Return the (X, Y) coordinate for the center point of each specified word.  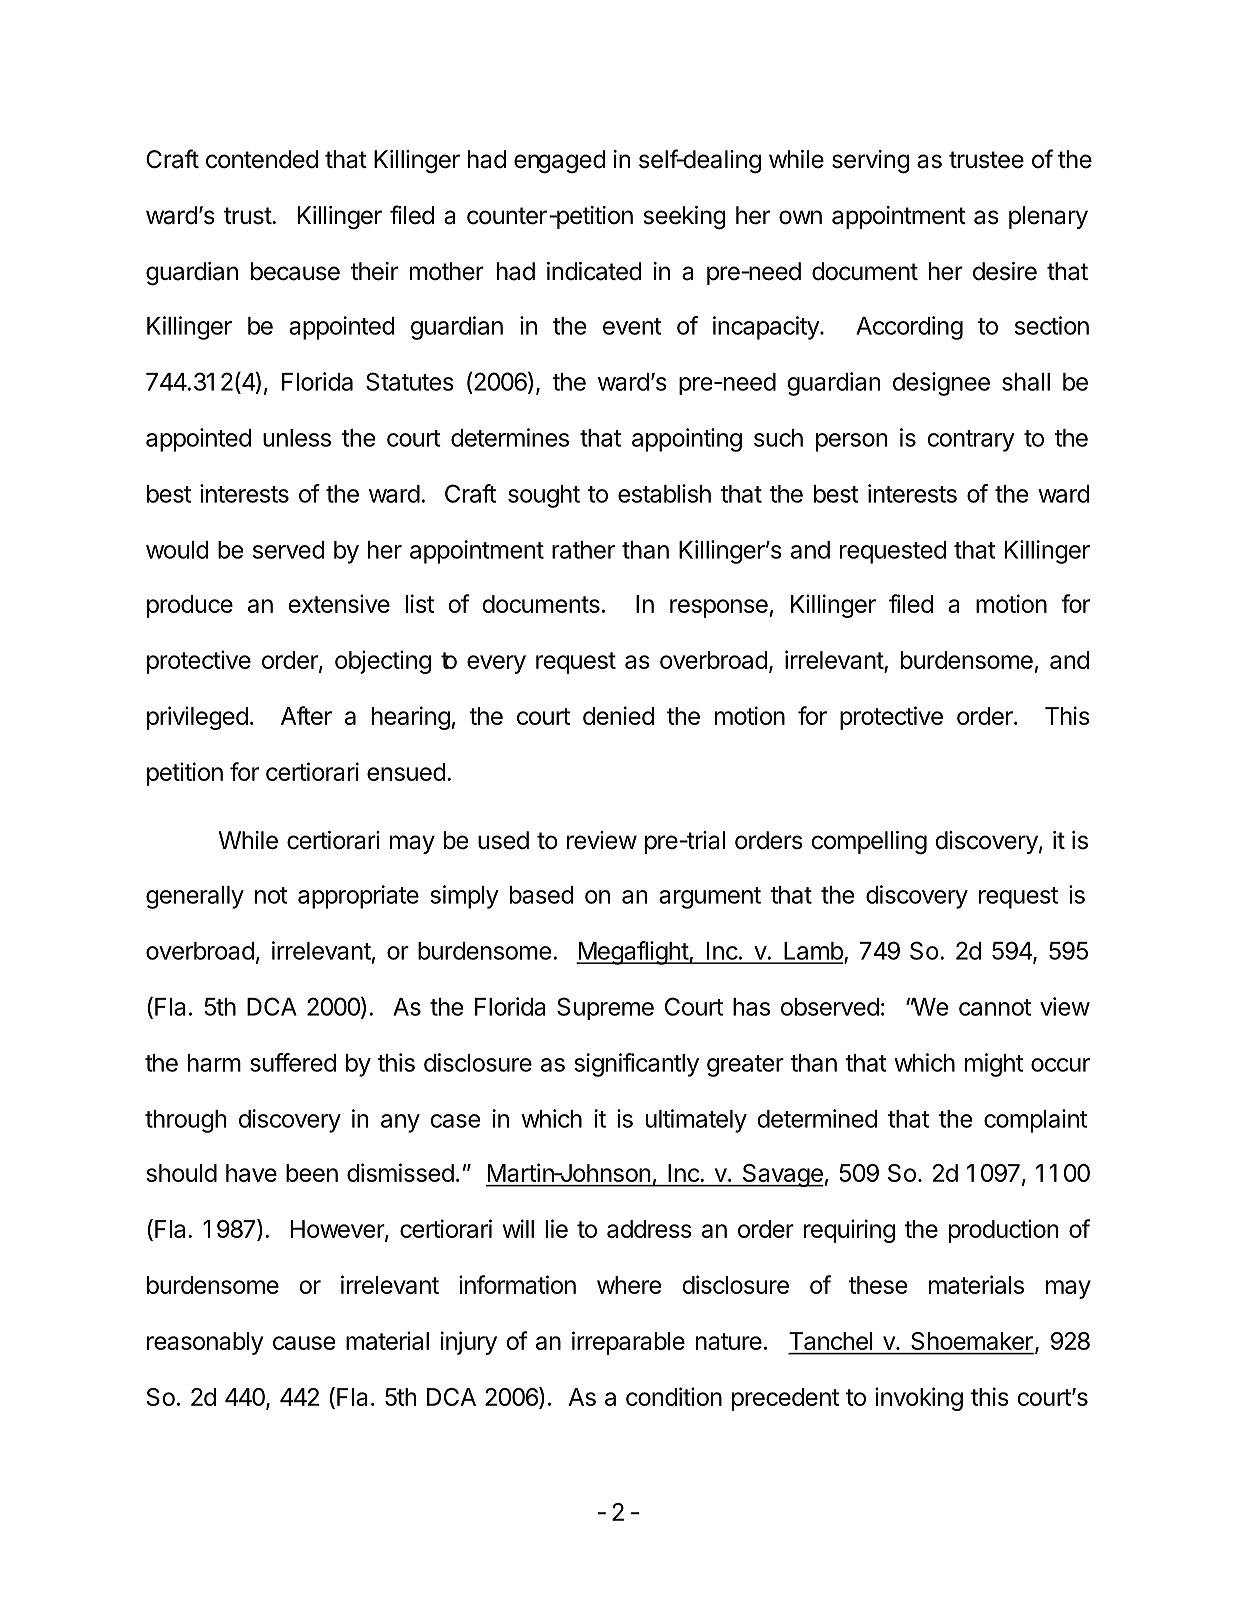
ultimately (696, 1121)
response (719, 608)
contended (262, 159)
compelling (869, 843)
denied (618, 715)
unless (297, 438)
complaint (1035, 1121)
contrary (971, 441)
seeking (685, 218)
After (306, 715)
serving (871, 162)
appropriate (358, 897)
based (542, 895)
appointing (687, 440)
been (312, 1173)
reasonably (205, 1343)
